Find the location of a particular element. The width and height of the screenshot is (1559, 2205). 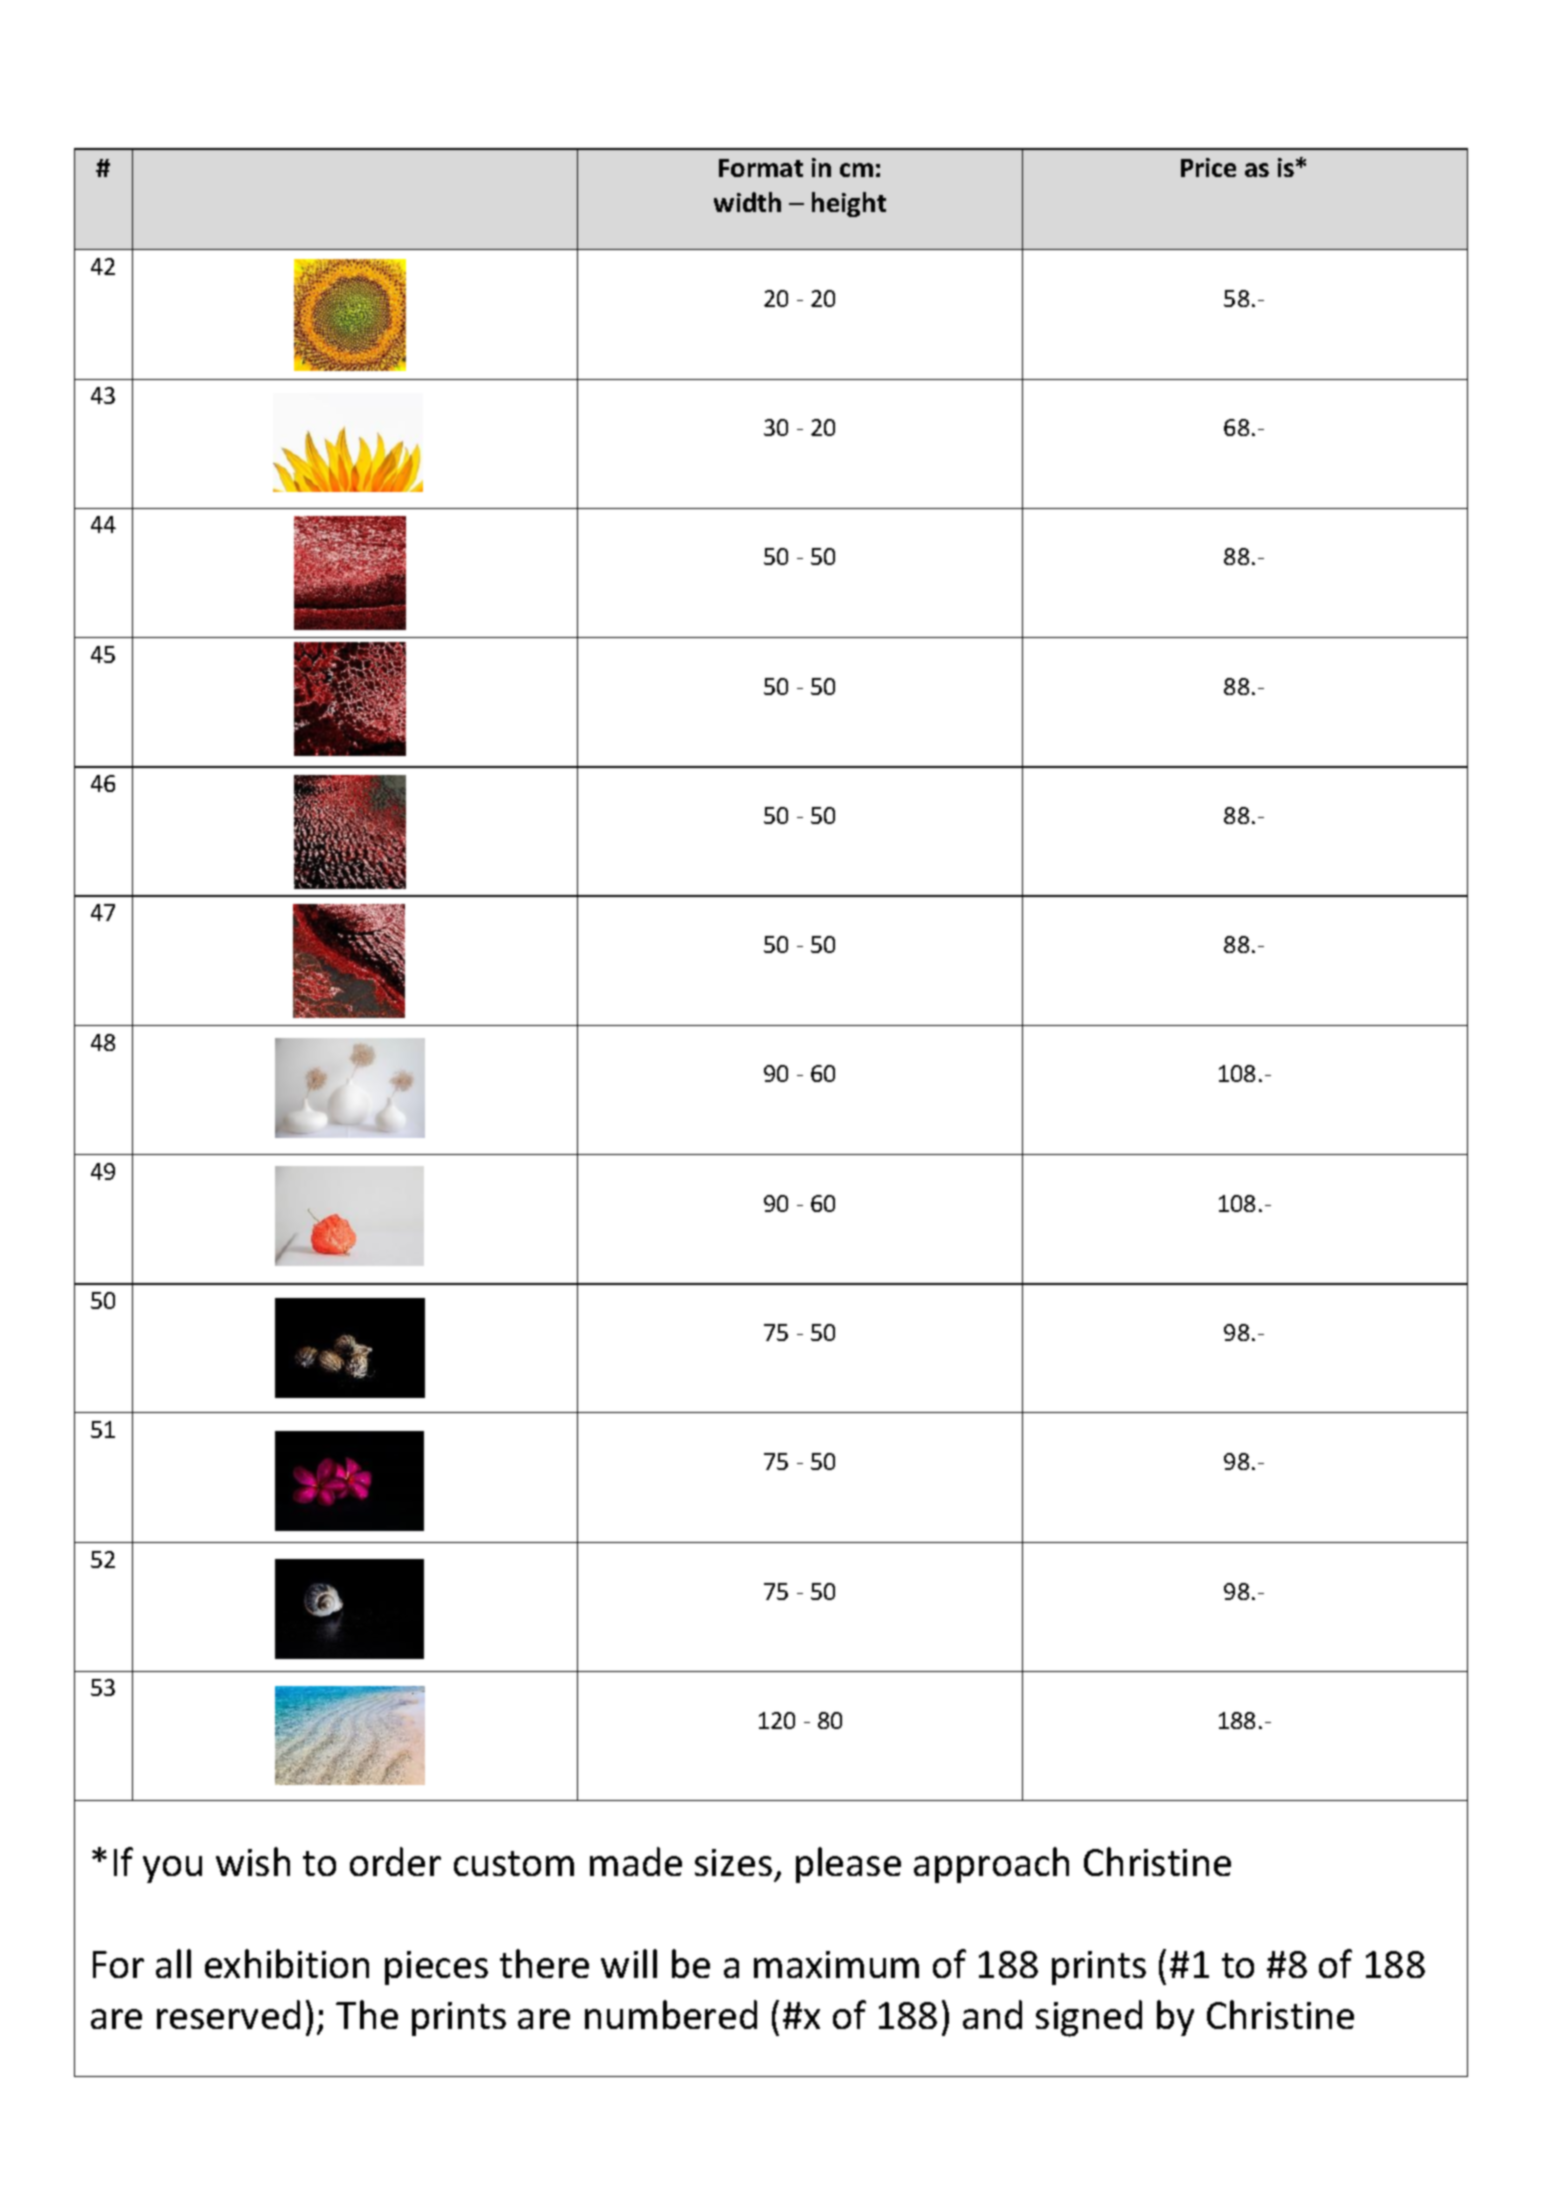

width is located at coordinates (747, 202).
